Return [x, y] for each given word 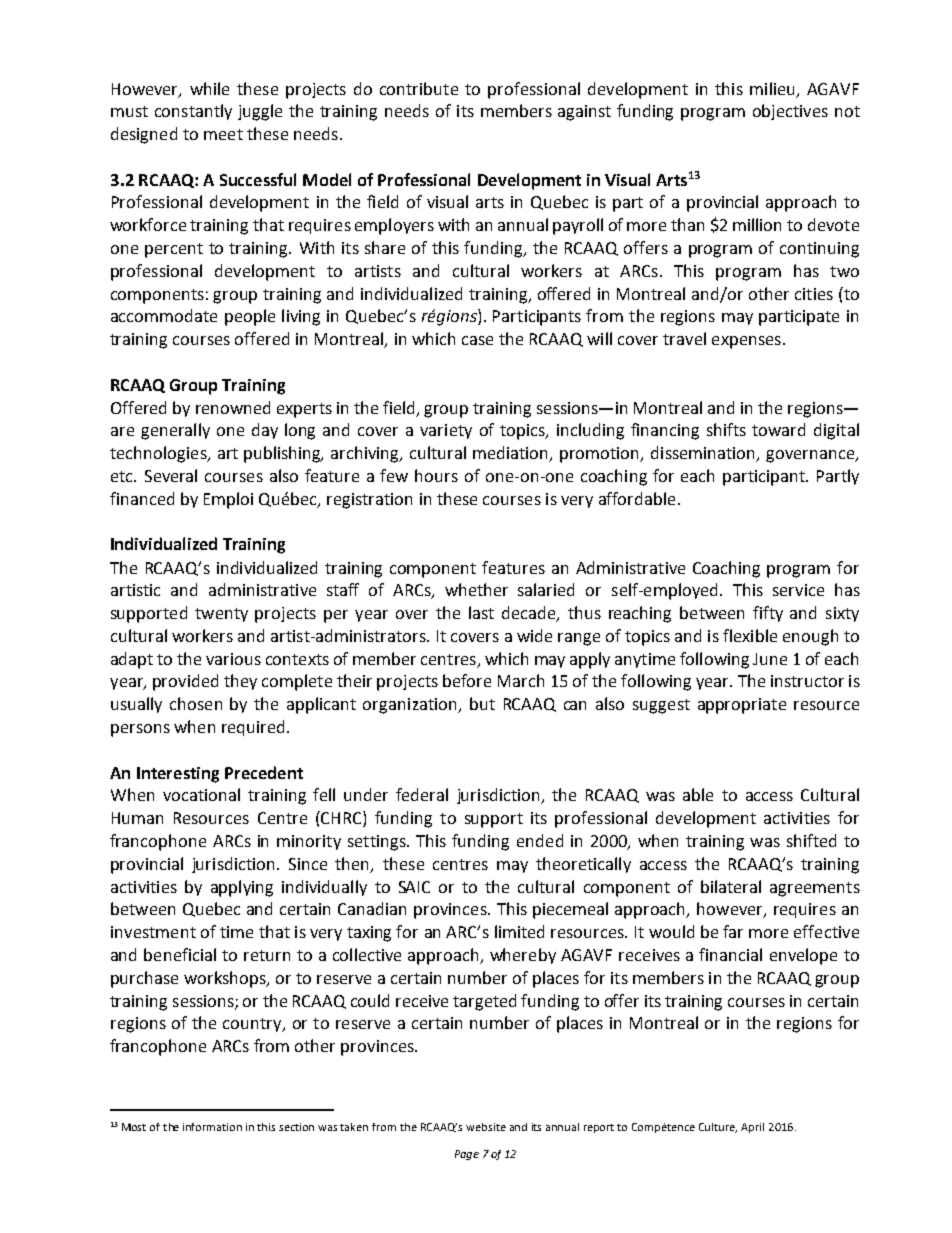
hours [436, 475]
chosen [196, 703]
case [477, 340]
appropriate [742, 706]
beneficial [180, 954]
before [467, 680]
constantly [193, 112]
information [212, 1127]
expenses [746, 342]
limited [519, 931]
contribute [419, 88]
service [798, 590]
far [733, 931]
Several [171, 475]
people [250, 317]
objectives [790, 112]
